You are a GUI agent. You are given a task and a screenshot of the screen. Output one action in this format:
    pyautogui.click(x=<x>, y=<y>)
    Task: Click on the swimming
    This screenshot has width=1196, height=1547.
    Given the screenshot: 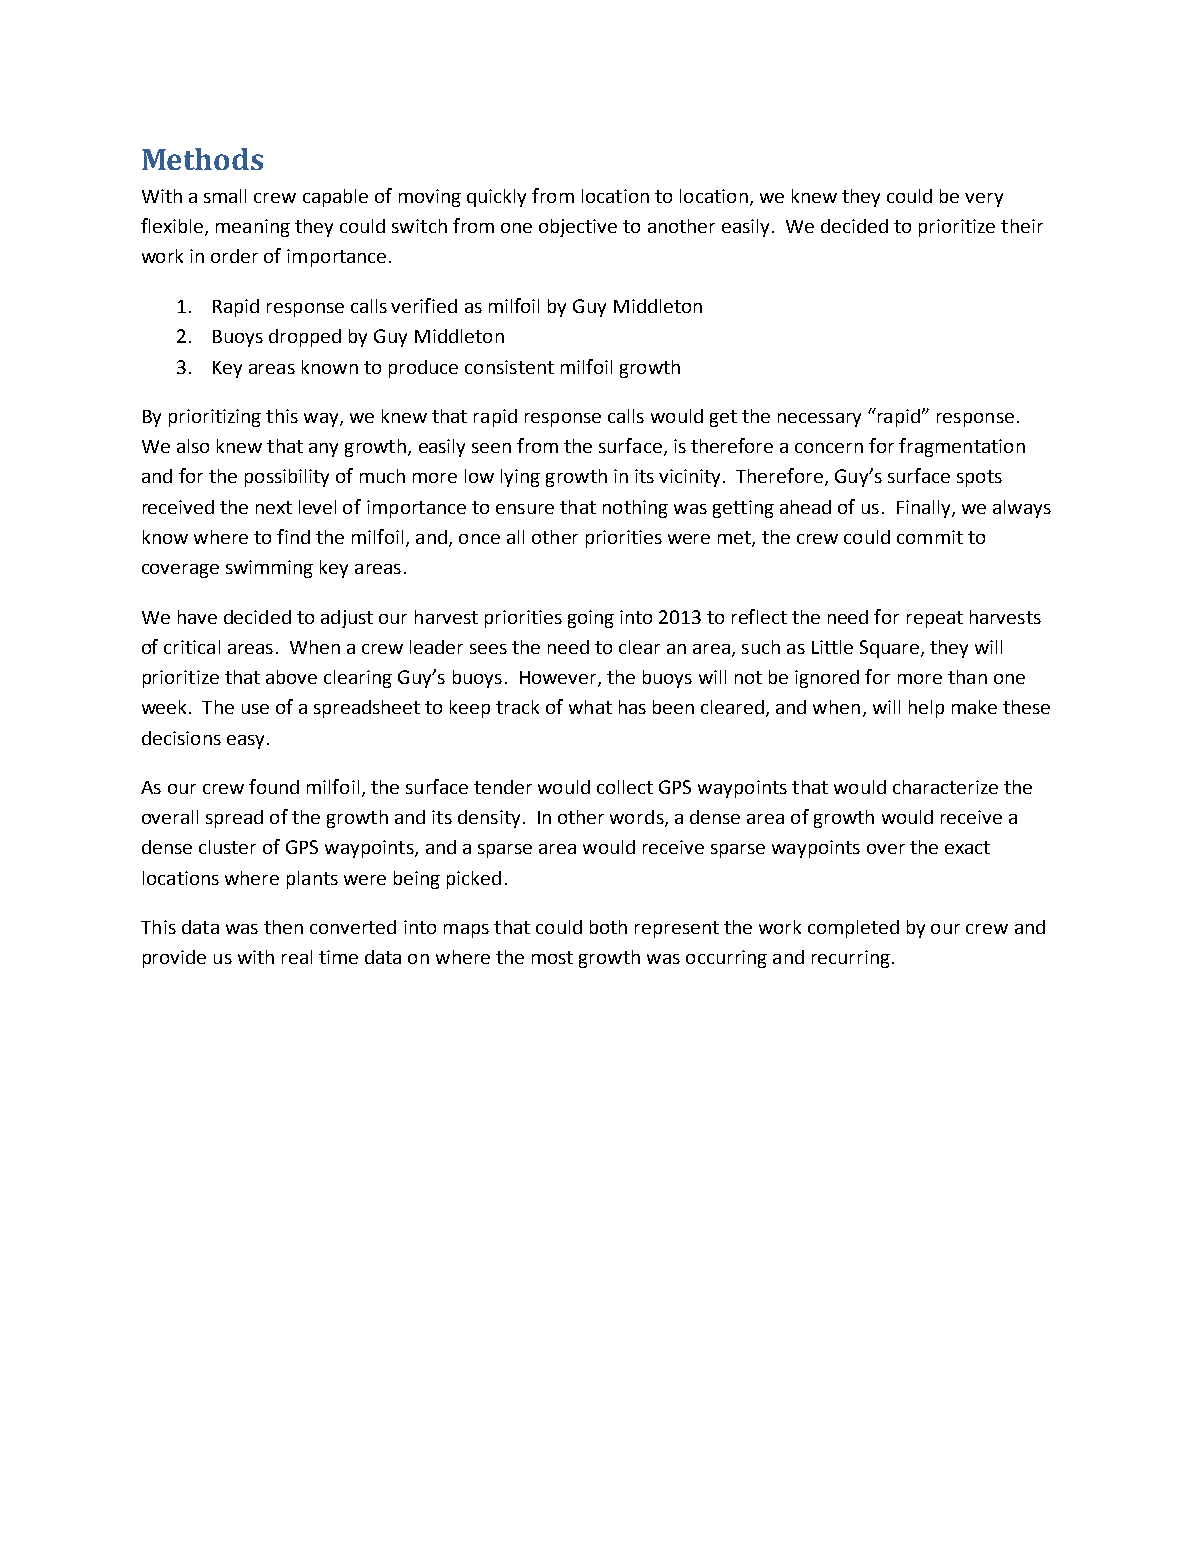 What is the action you would take?
    pyautogui.click(x=269, y=569)
